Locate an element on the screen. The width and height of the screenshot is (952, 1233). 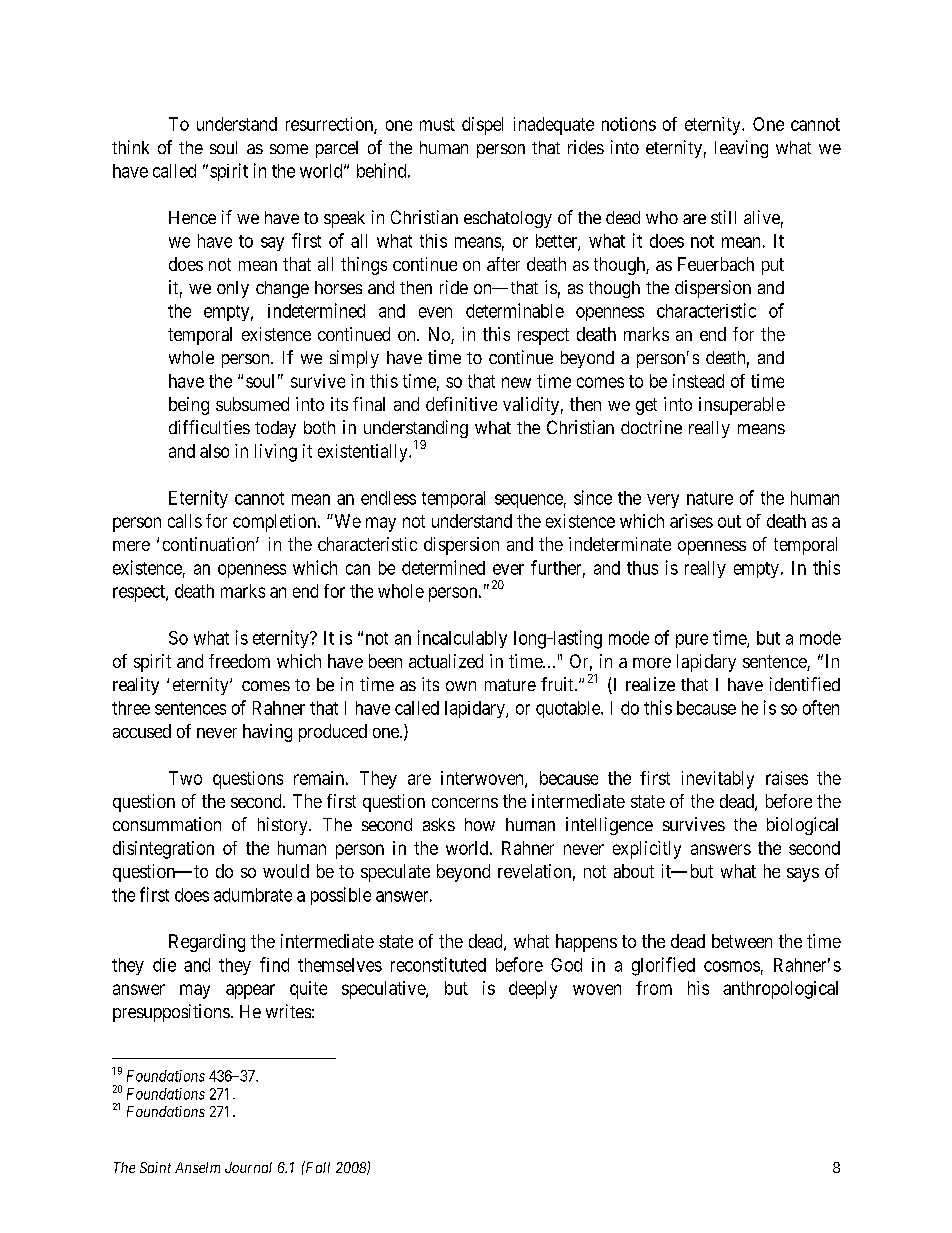
Anselm is located at coordinates (197, 1167).
